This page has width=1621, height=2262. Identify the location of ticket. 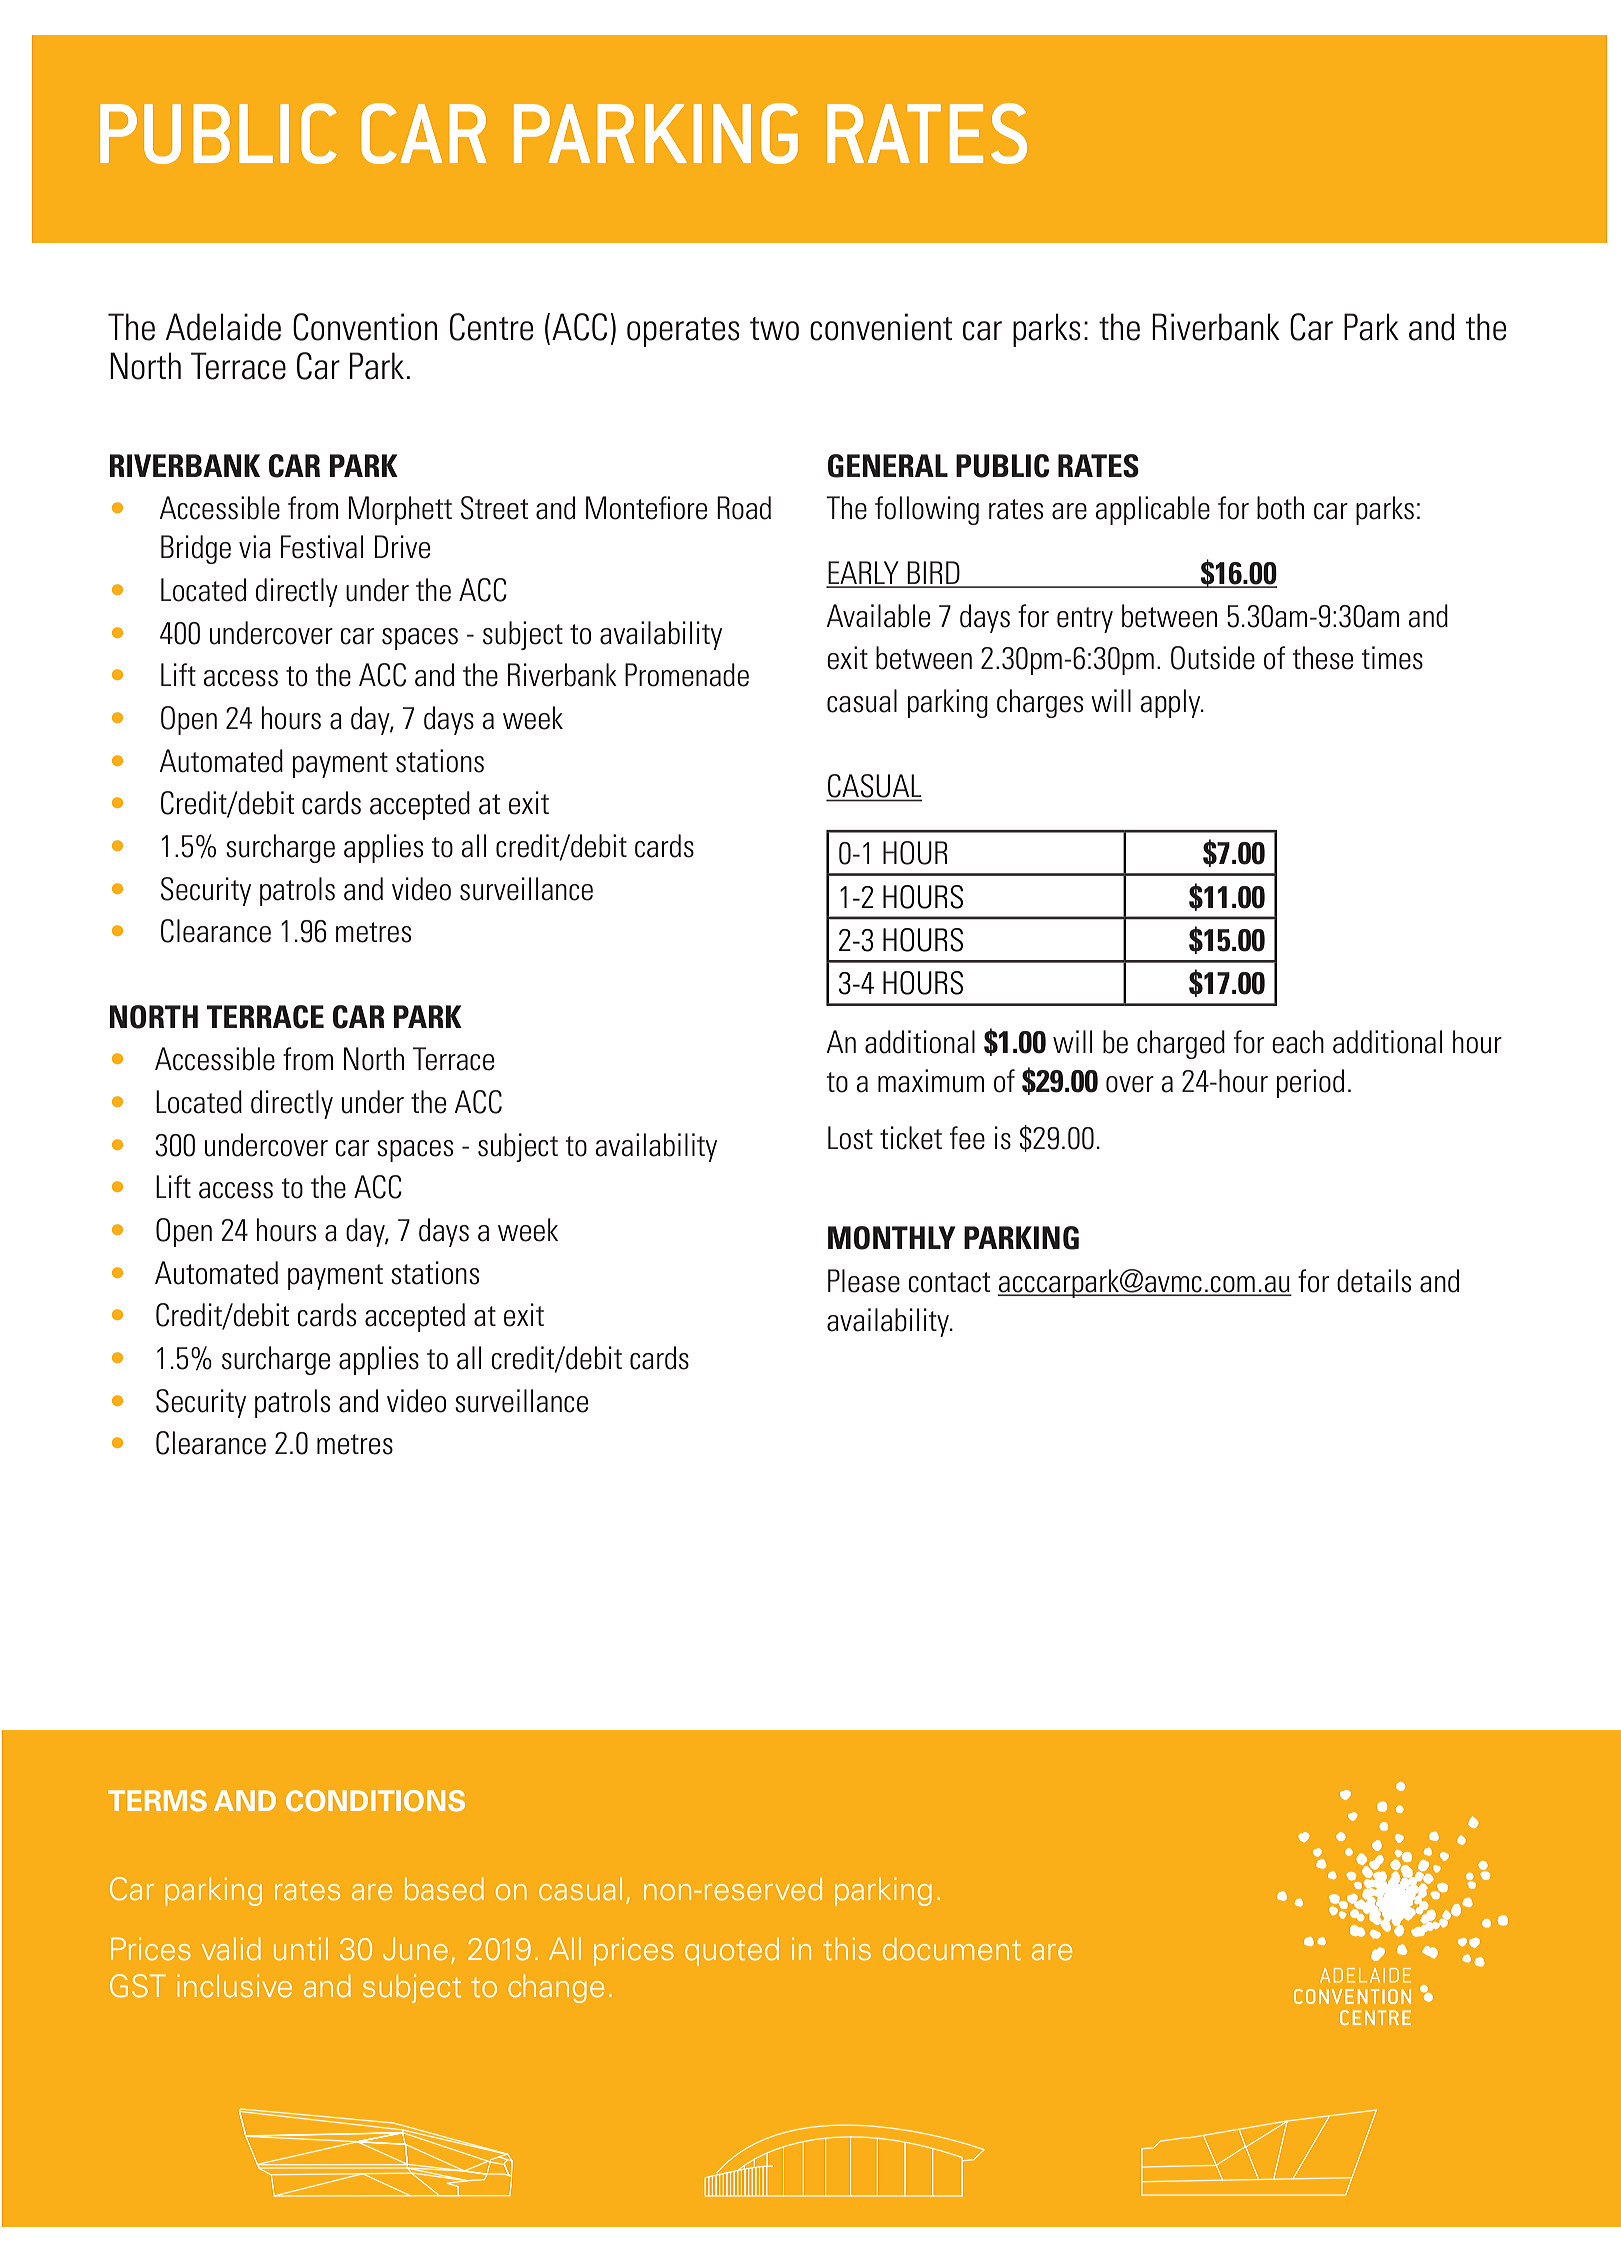
(911, 1138).
